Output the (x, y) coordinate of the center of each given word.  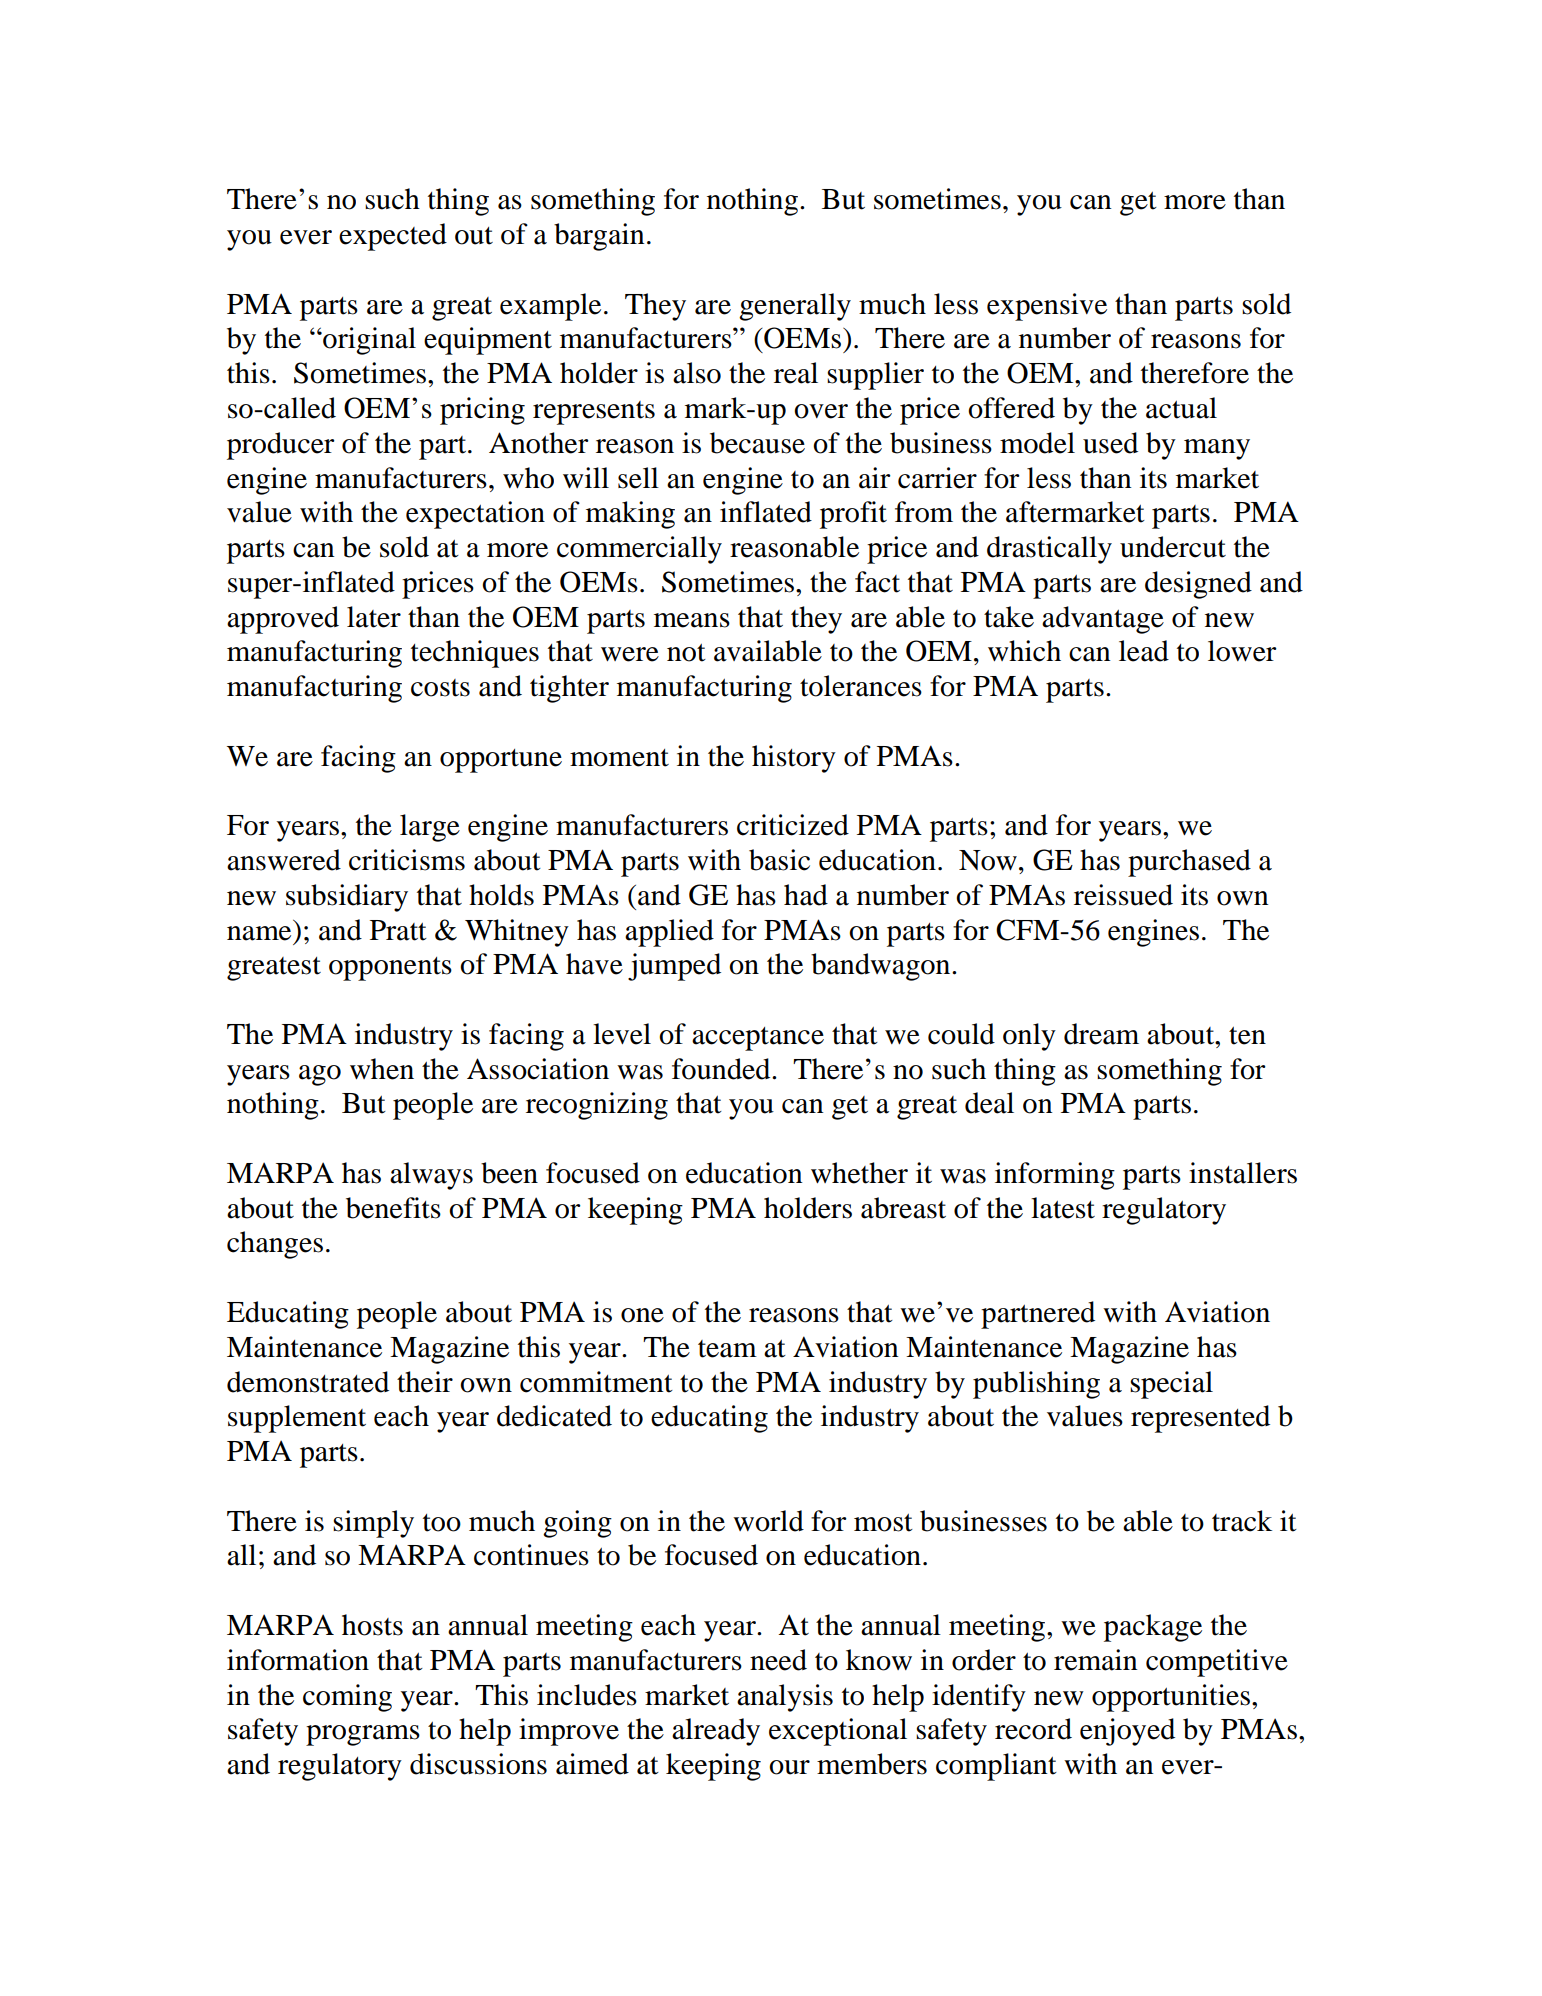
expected (393, 237)
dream (1101, 1034)
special (1171, 1385)
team (727, 1349)
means (692, 620)
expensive (1047, 307)
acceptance (758, 1039)
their (425, 1382)
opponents (390, 969)
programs (363, 1735)
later (374, 617)
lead (1144, 651)
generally (795, 307)
